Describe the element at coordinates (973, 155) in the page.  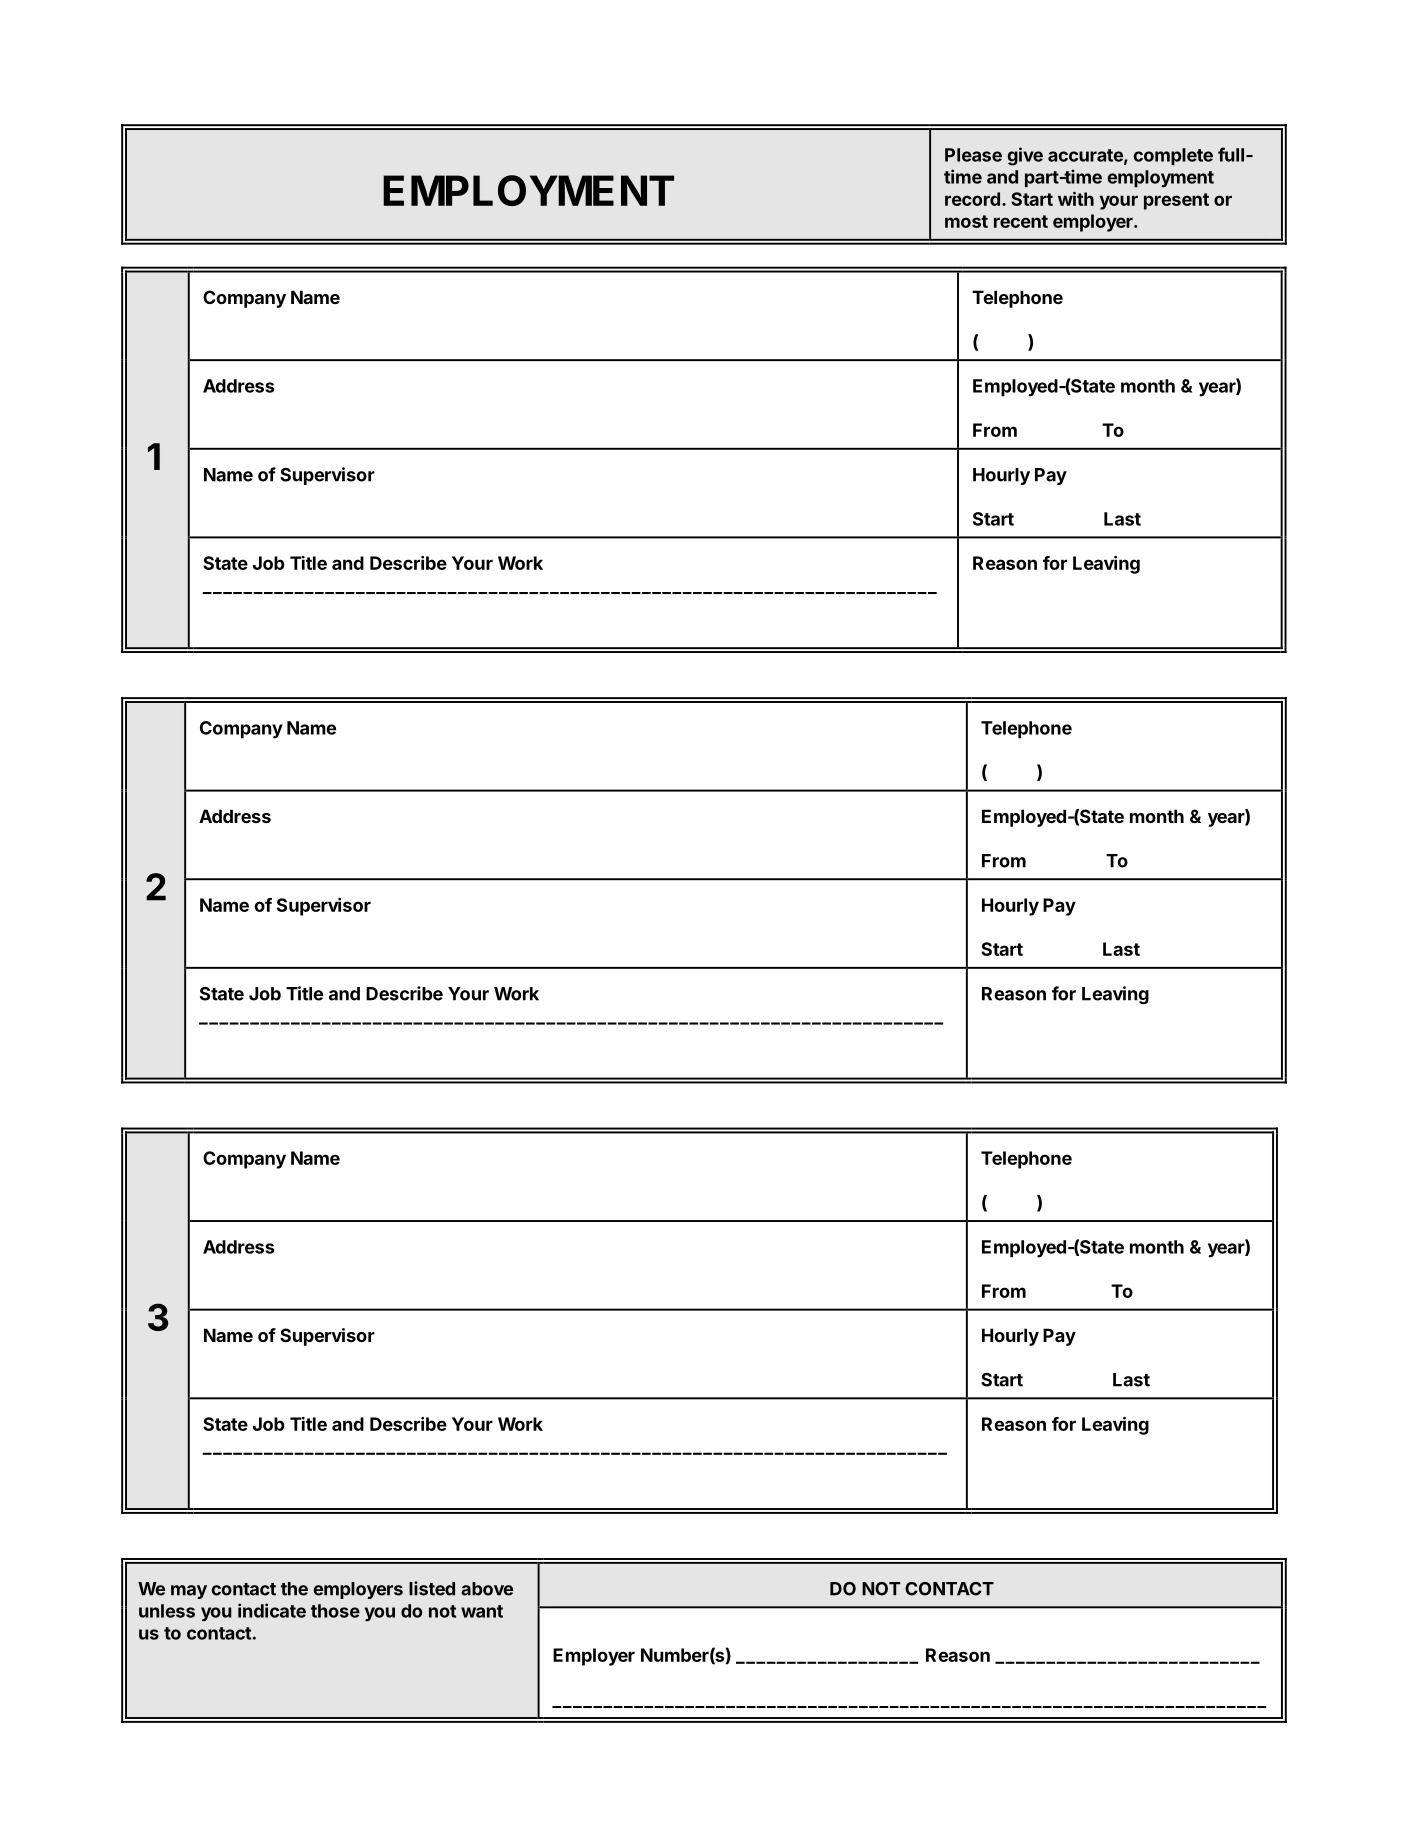
I see `Please` at that location.
